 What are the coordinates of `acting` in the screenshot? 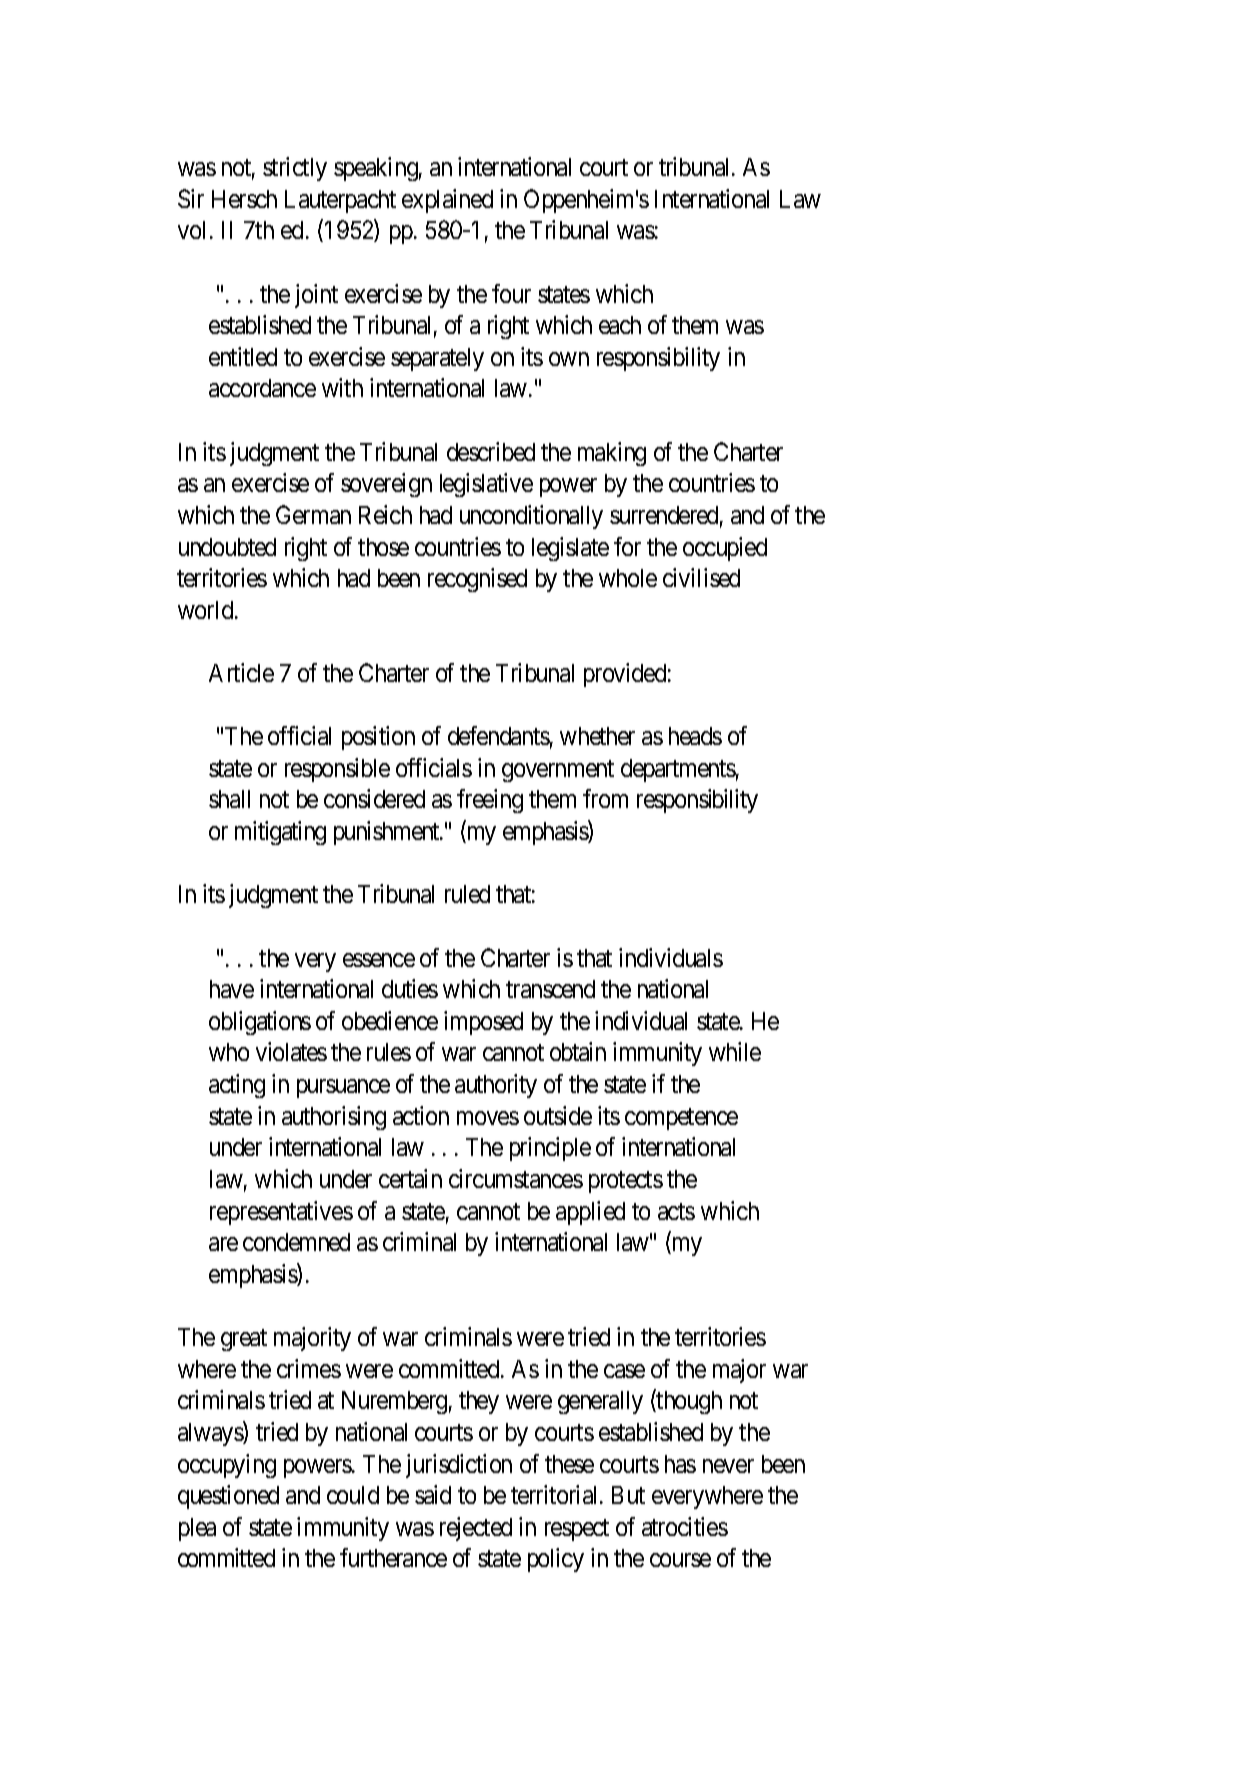 It's located at (237, 1086).
